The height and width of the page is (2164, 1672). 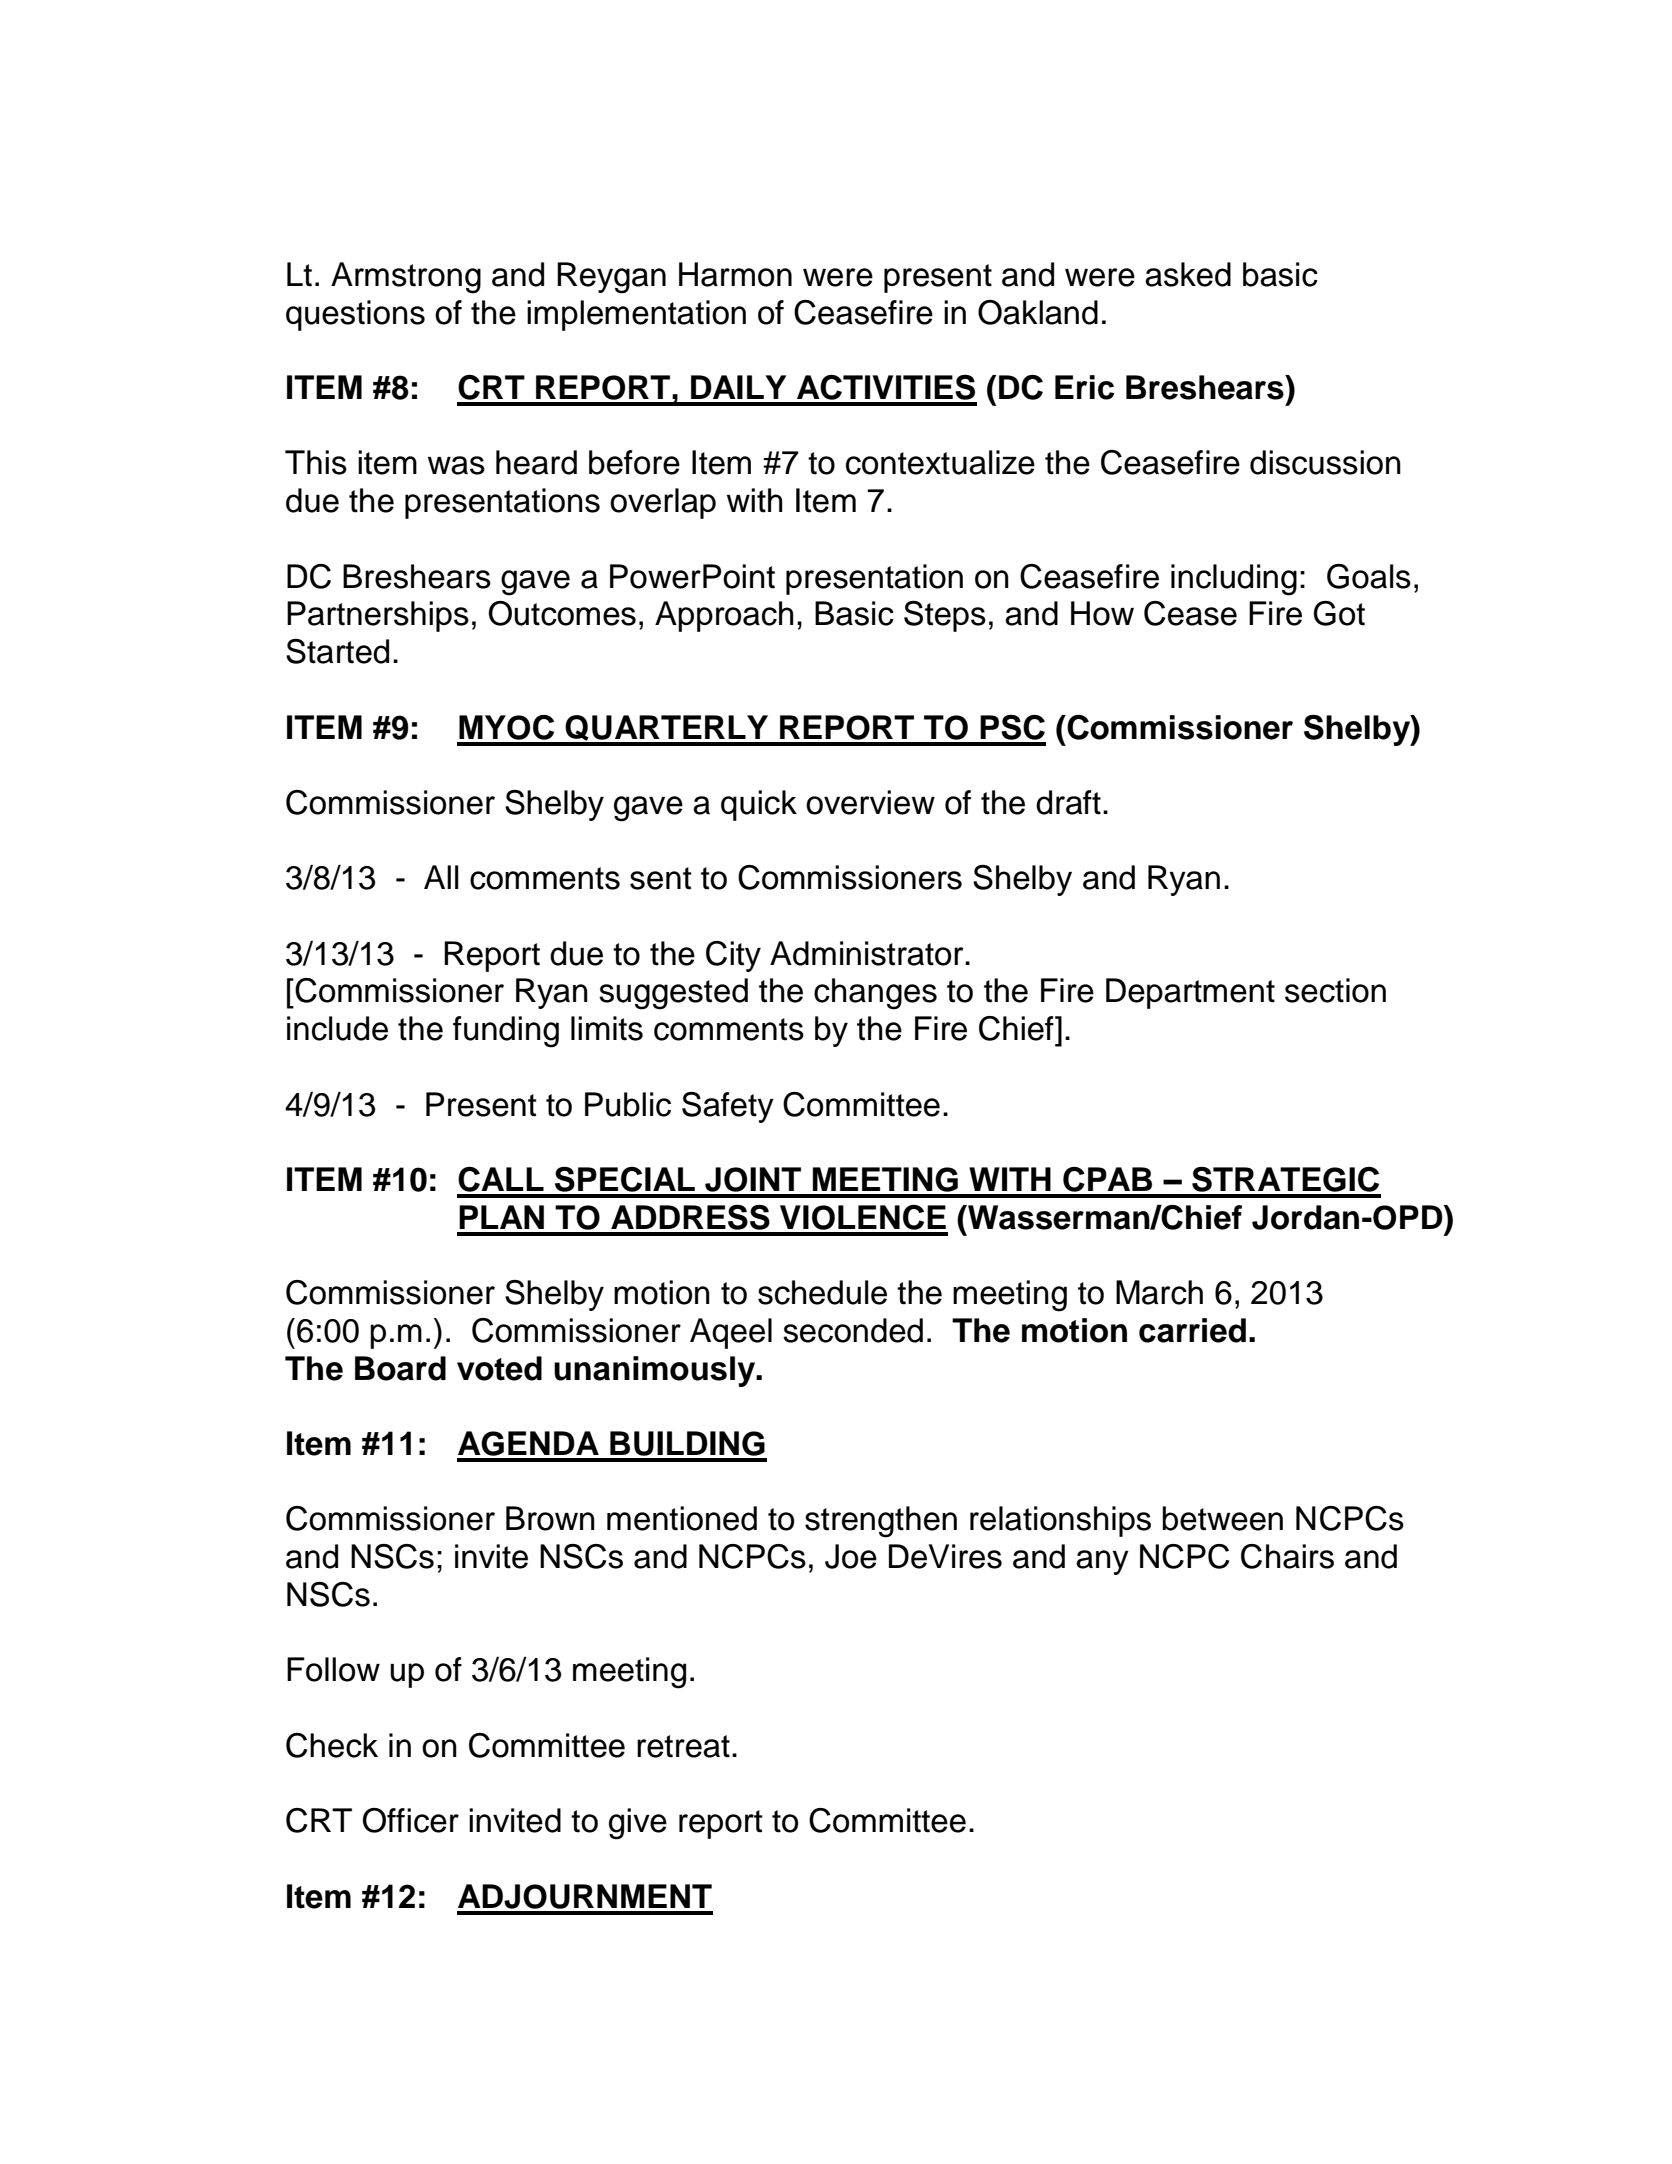 I want to click on seconded, so click(x=853, y=1330).
